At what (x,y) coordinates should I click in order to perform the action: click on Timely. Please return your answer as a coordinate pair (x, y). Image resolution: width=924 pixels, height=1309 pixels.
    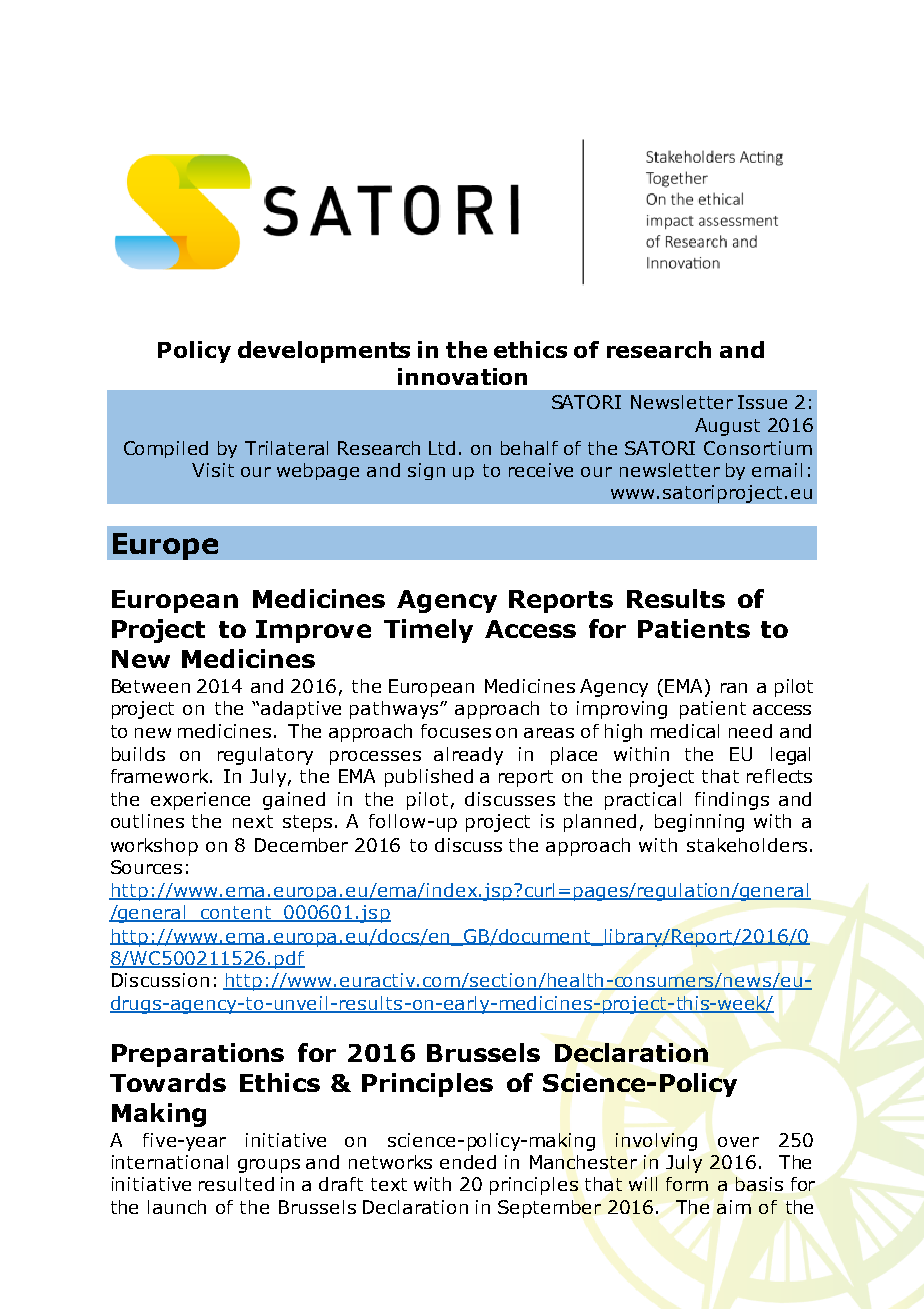
    Looking at the image, I should click on (428, 631).
